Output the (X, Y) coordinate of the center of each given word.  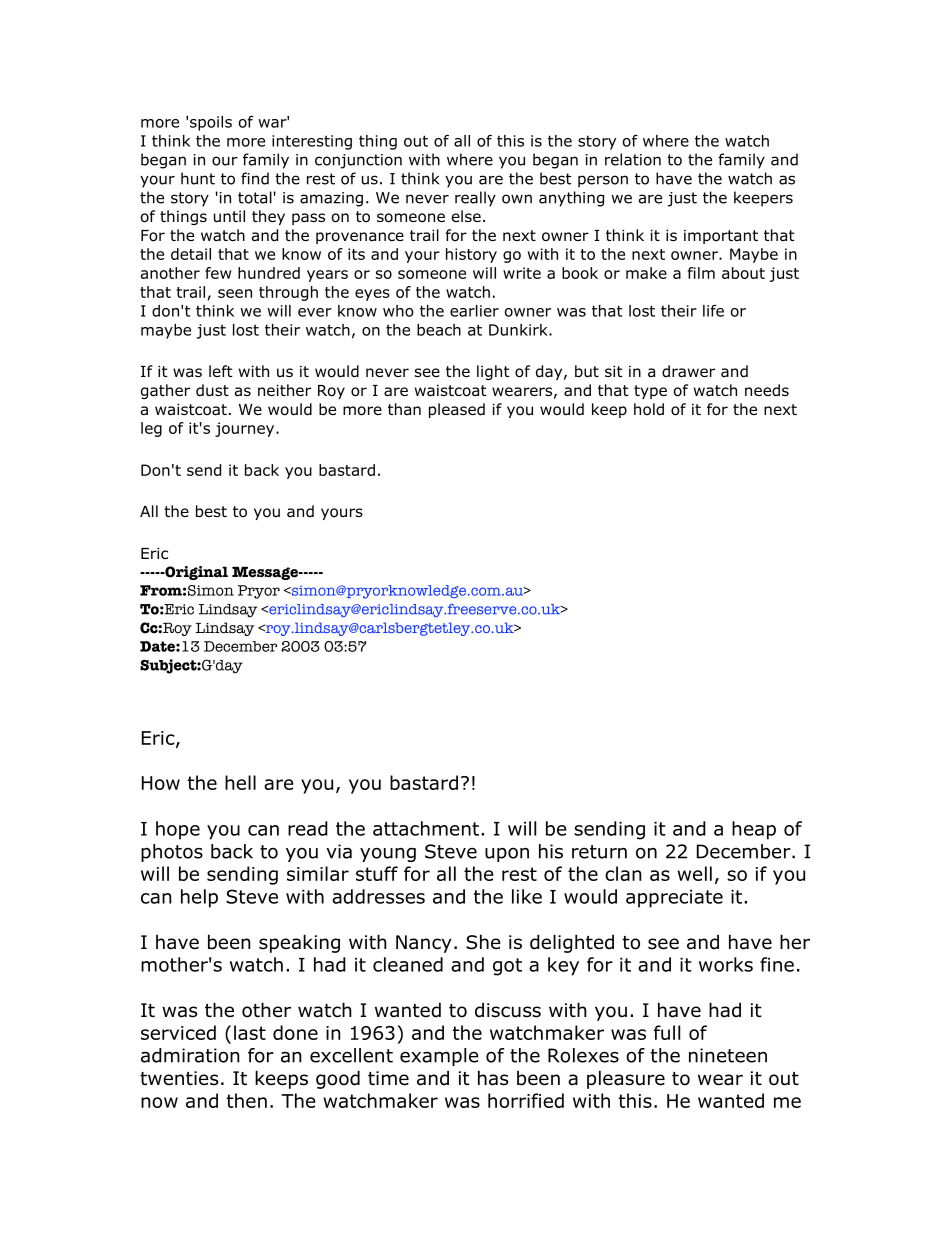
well (694, 873)
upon (507, 854)
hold (649, 409)
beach (439, 330)
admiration (190, 1055)
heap (754, 830)
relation (633, 159)
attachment (426, 828)
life (713, 311)
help (199, 898)
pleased (457, 410)
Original (195, 573)
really (475, 199)
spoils (211, 123)
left (221, 371)
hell (240, 782)
